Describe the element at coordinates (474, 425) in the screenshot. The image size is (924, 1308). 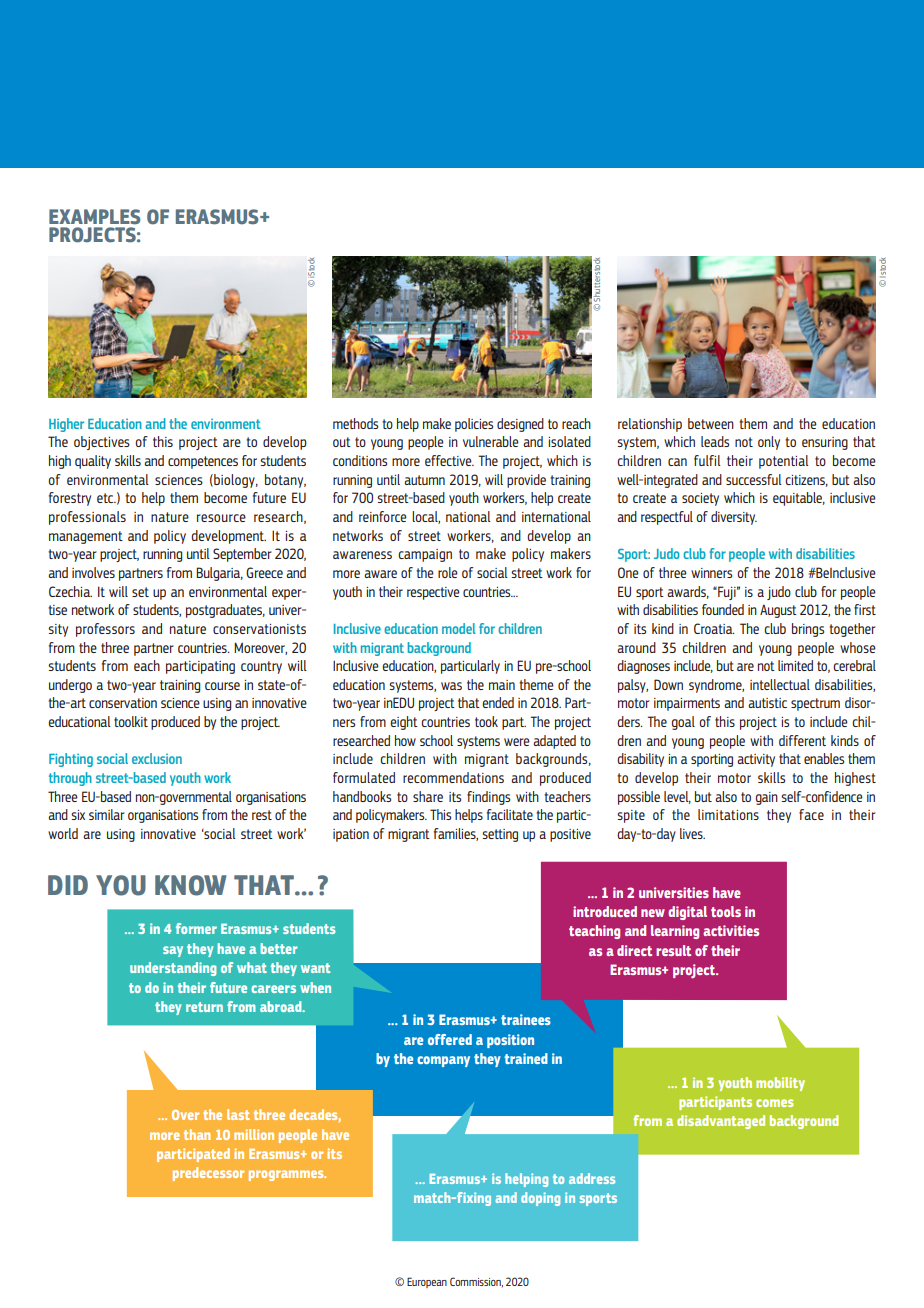
I see `policies` at that location.
